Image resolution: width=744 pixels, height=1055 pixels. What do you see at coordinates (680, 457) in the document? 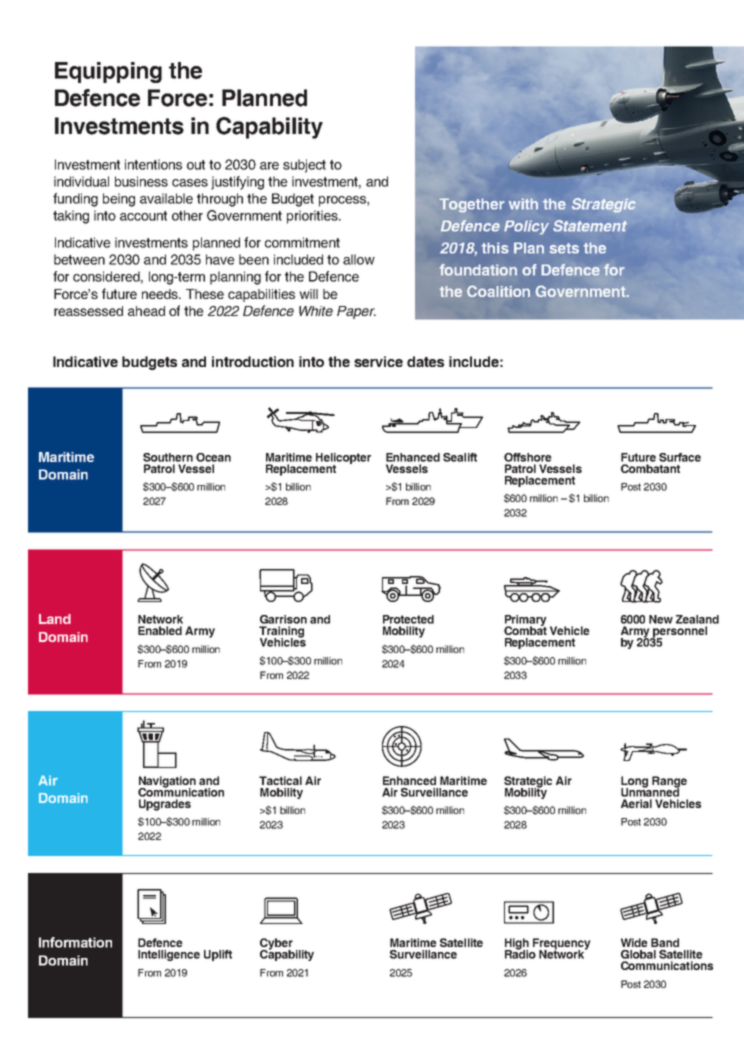
I see `Surface` at bounding box center [680, 457].
